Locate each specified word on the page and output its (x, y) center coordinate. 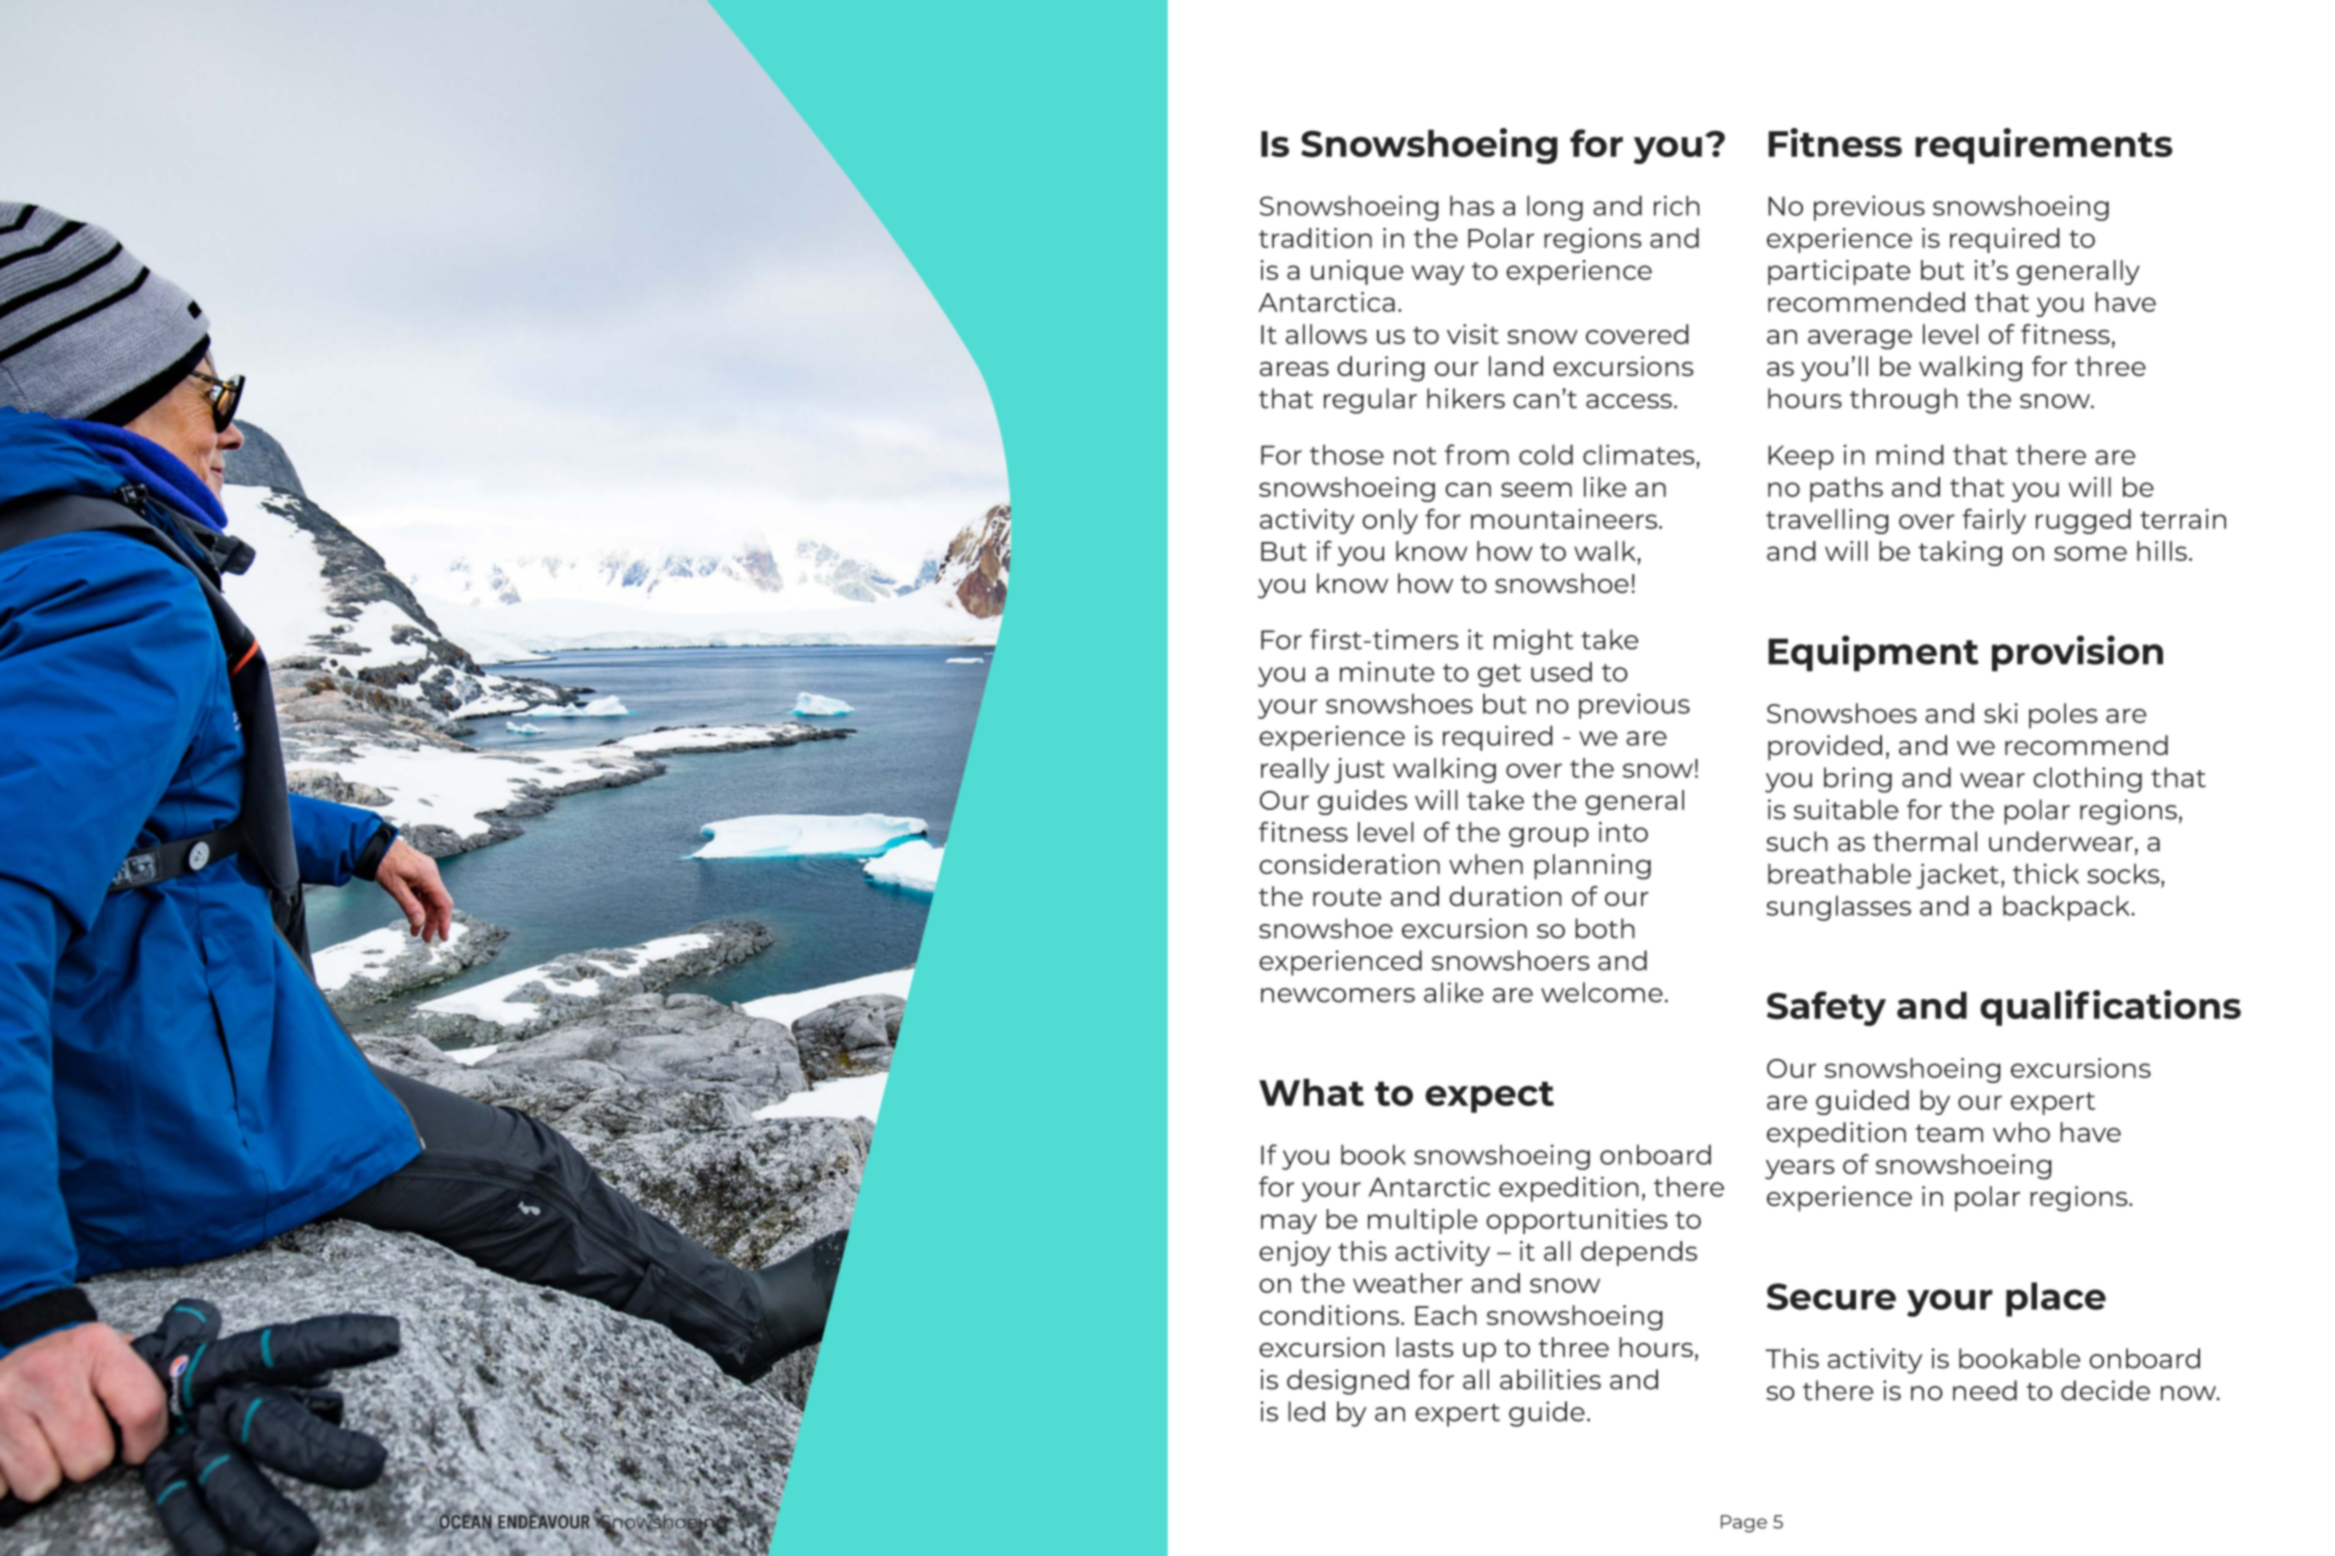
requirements (2044, 146)
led (1306, 1411)
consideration (1349, 864)
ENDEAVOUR (544, 1521)
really (1295, 770)
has (1472, 205)
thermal (1925, 841)
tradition (1315, 238)
